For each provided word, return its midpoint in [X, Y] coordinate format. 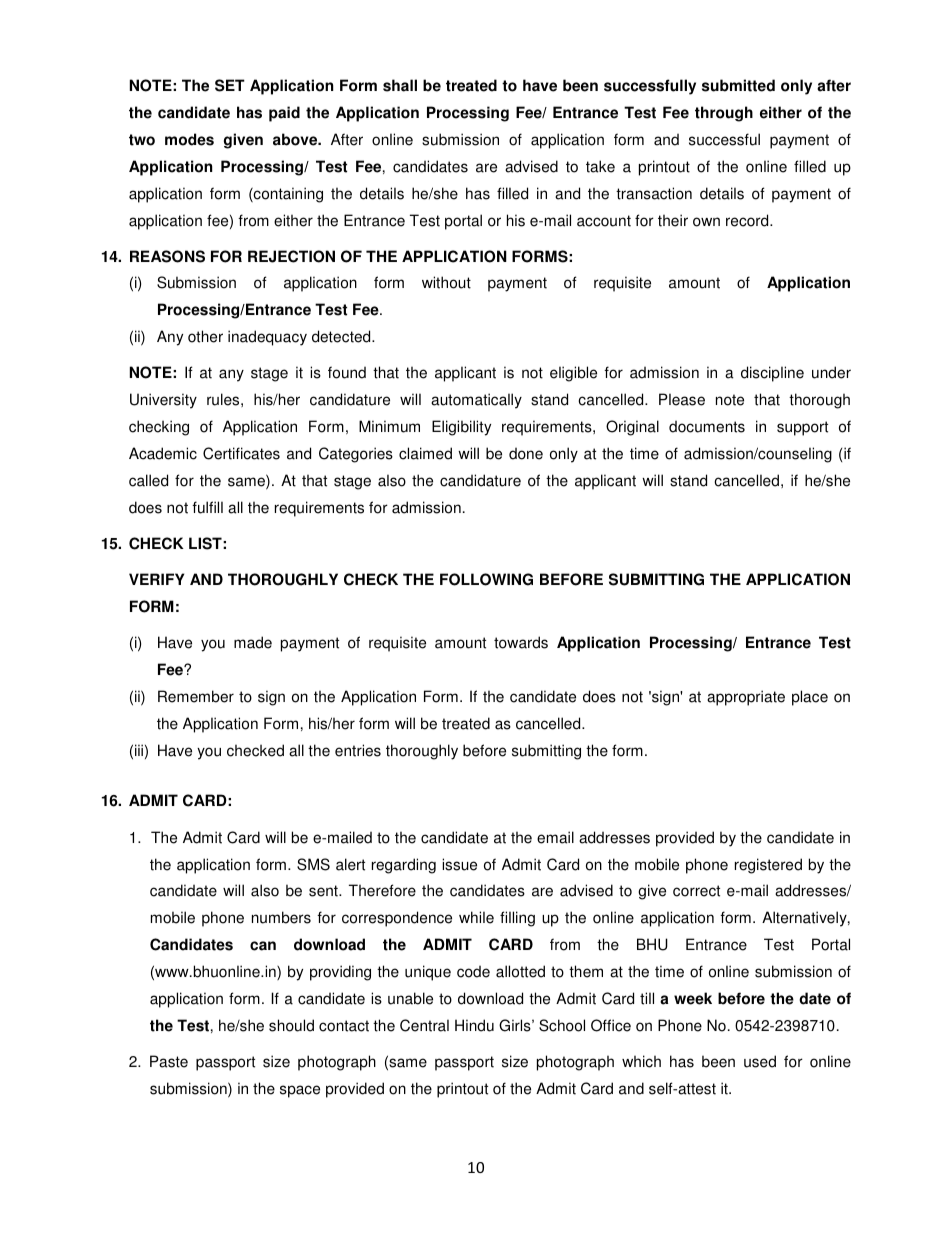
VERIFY [156, 579]
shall [400, 85]
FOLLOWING [486, 579]
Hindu [474, 1025]
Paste [169, 1061]
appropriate [746, 698]
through [724, 114]
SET [230, 85]
